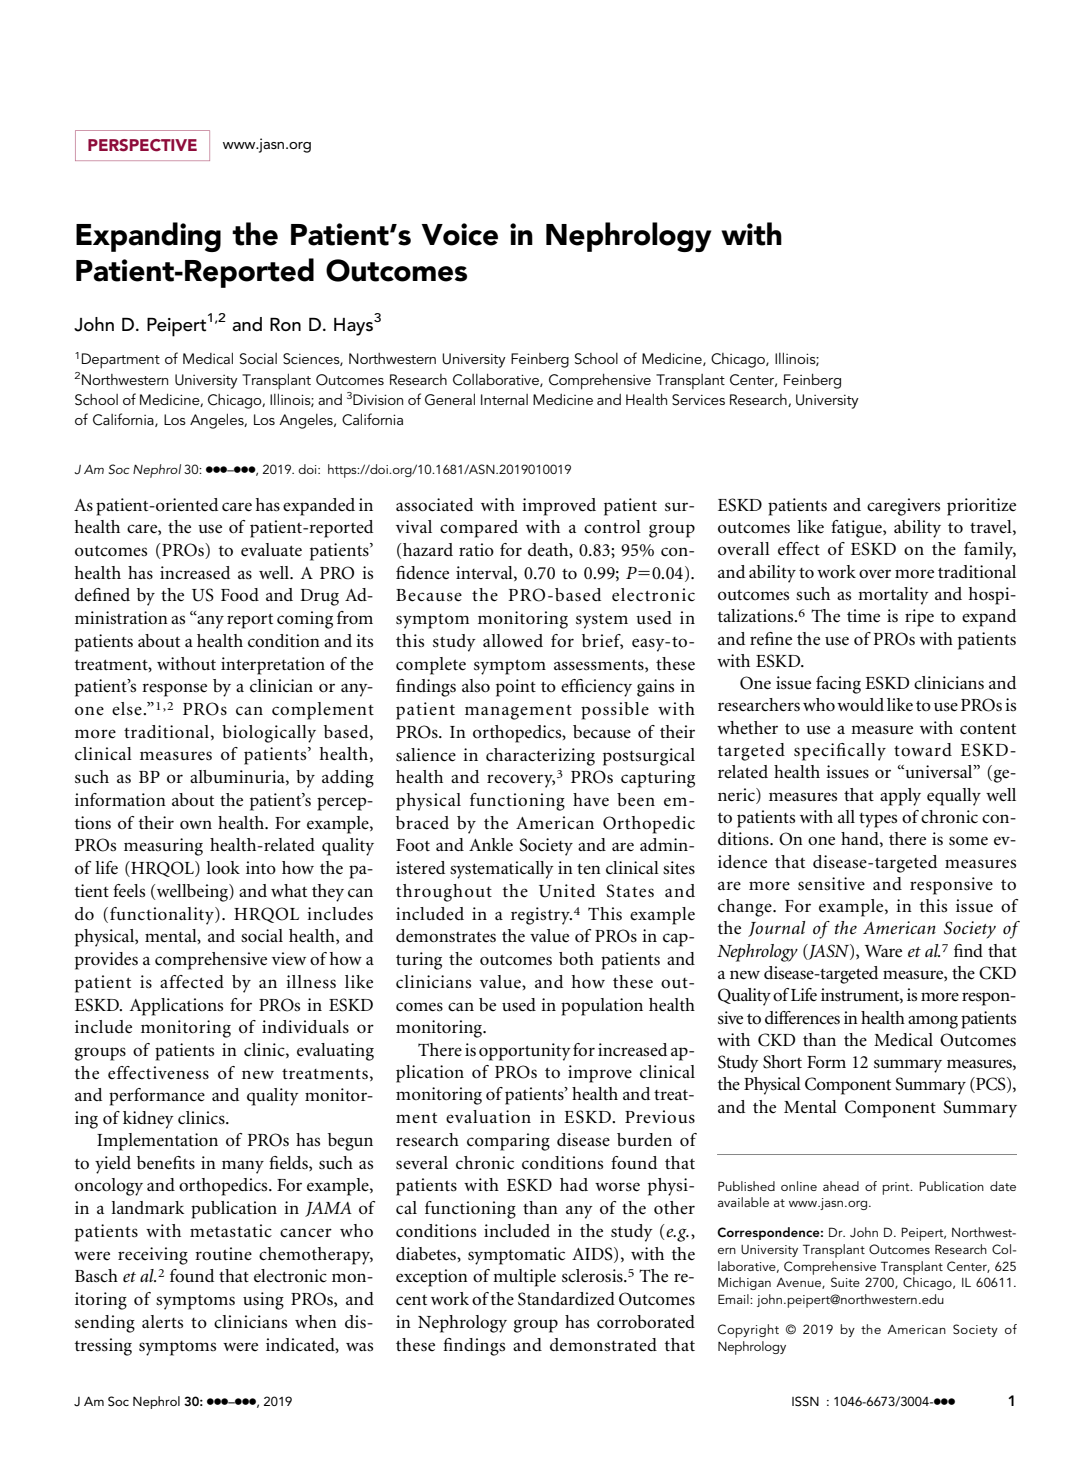  I want to click on PERSPECTIVE, so click(142, 145).
